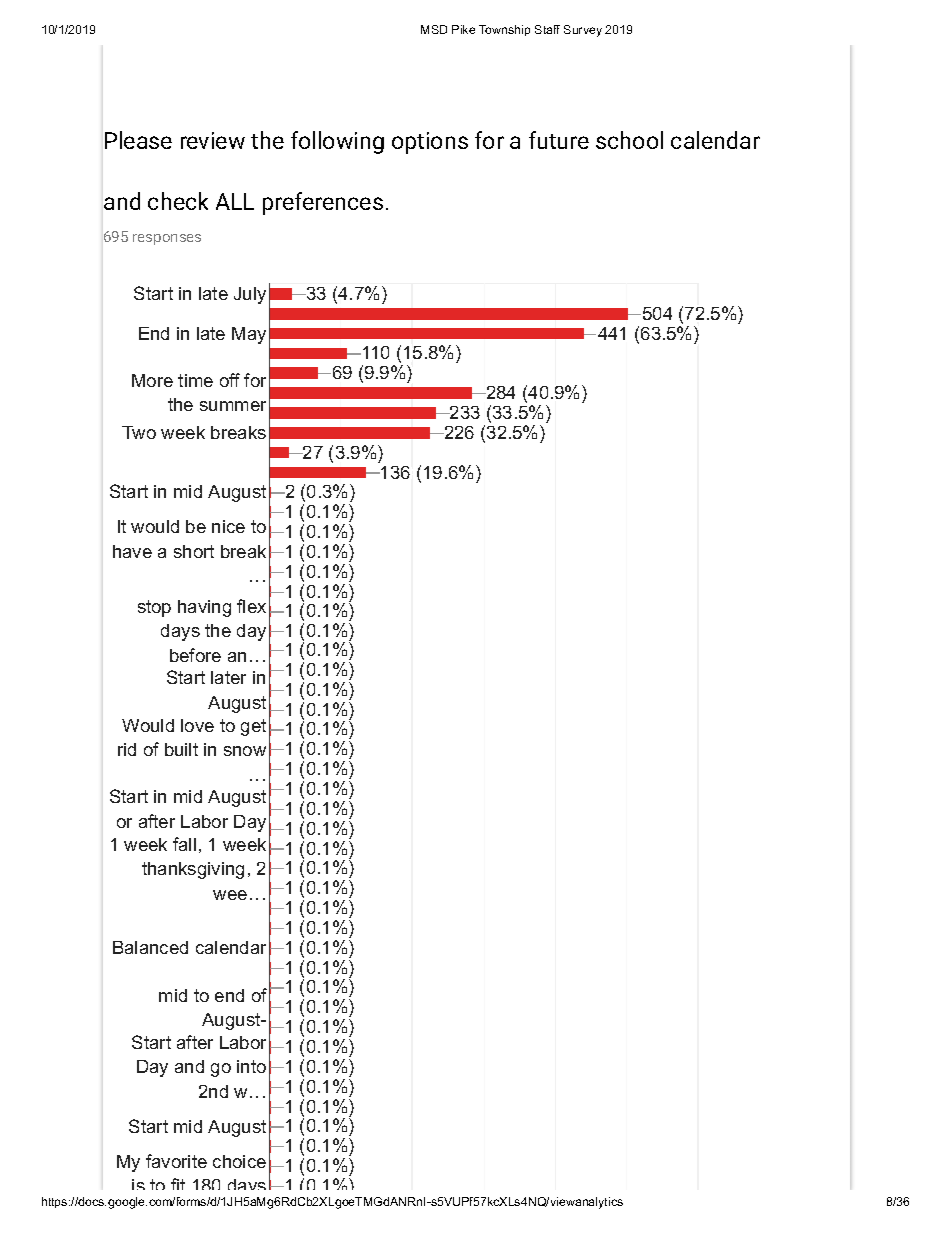 The width and height of the screenshot is (952, 1233). What do you see at coordinates (176, 1161) in the screenshot?
I see `favorite` at bounding box center [176, 1161].
